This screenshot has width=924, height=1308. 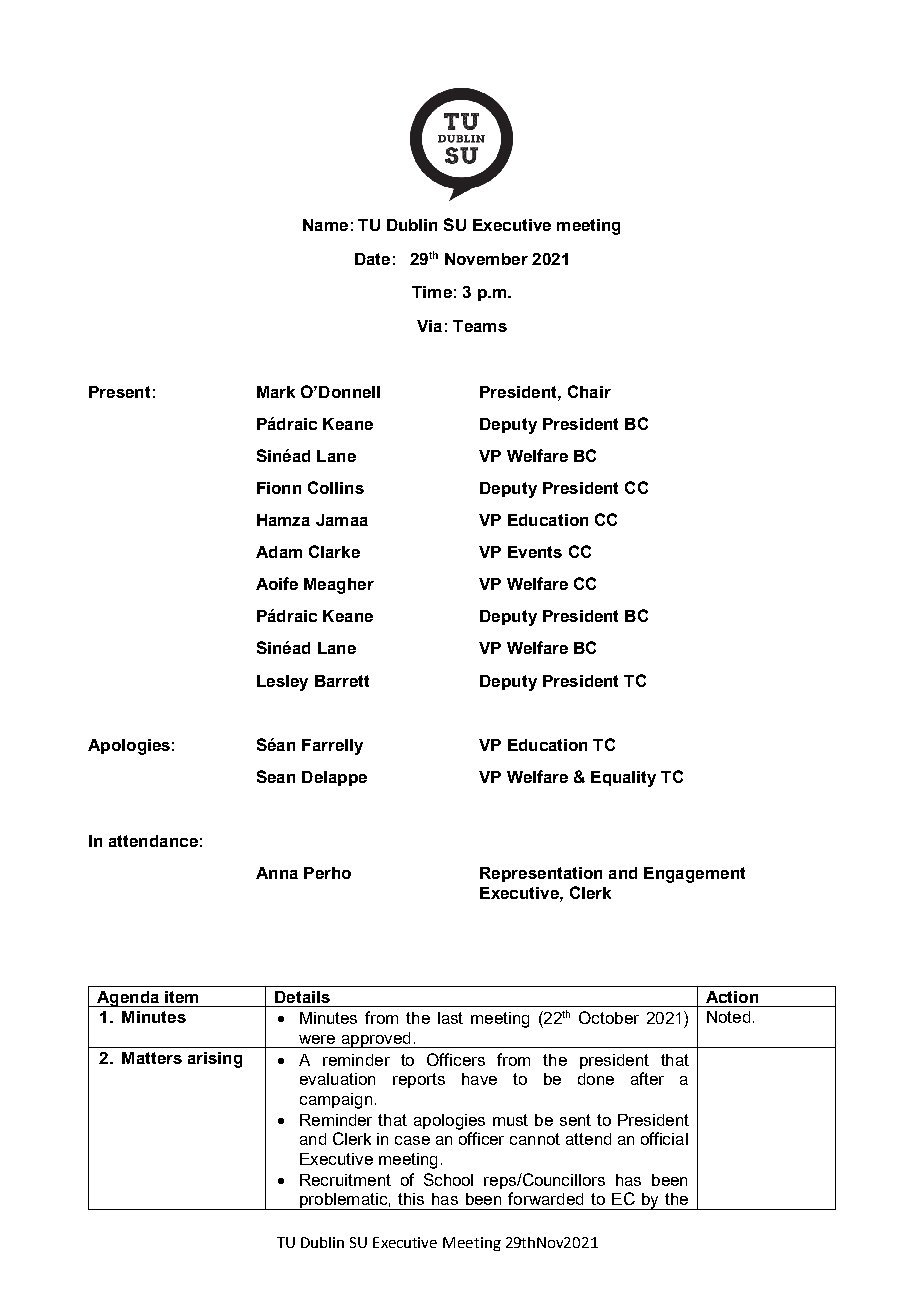 What do you see at coordinates (283, 520) in the screenshot?
I see `Hamza` at bounding box center [283, 520].
